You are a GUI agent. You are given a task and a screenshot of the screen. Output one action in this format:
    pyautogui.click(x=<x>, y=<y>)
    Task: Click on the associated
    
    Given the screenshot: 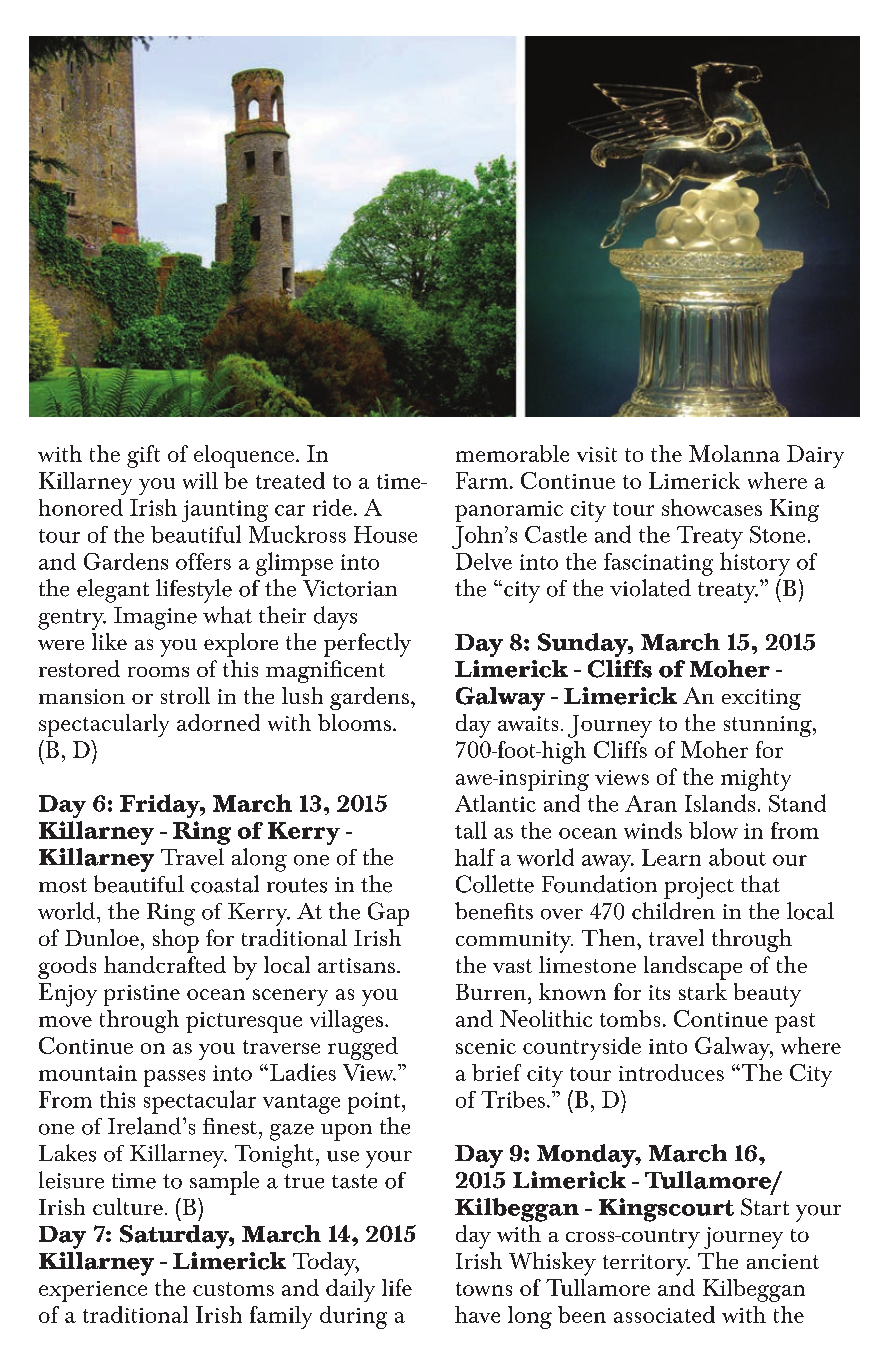 What is the action you would take?
    pyautogui.click(x=664, y=1314)
